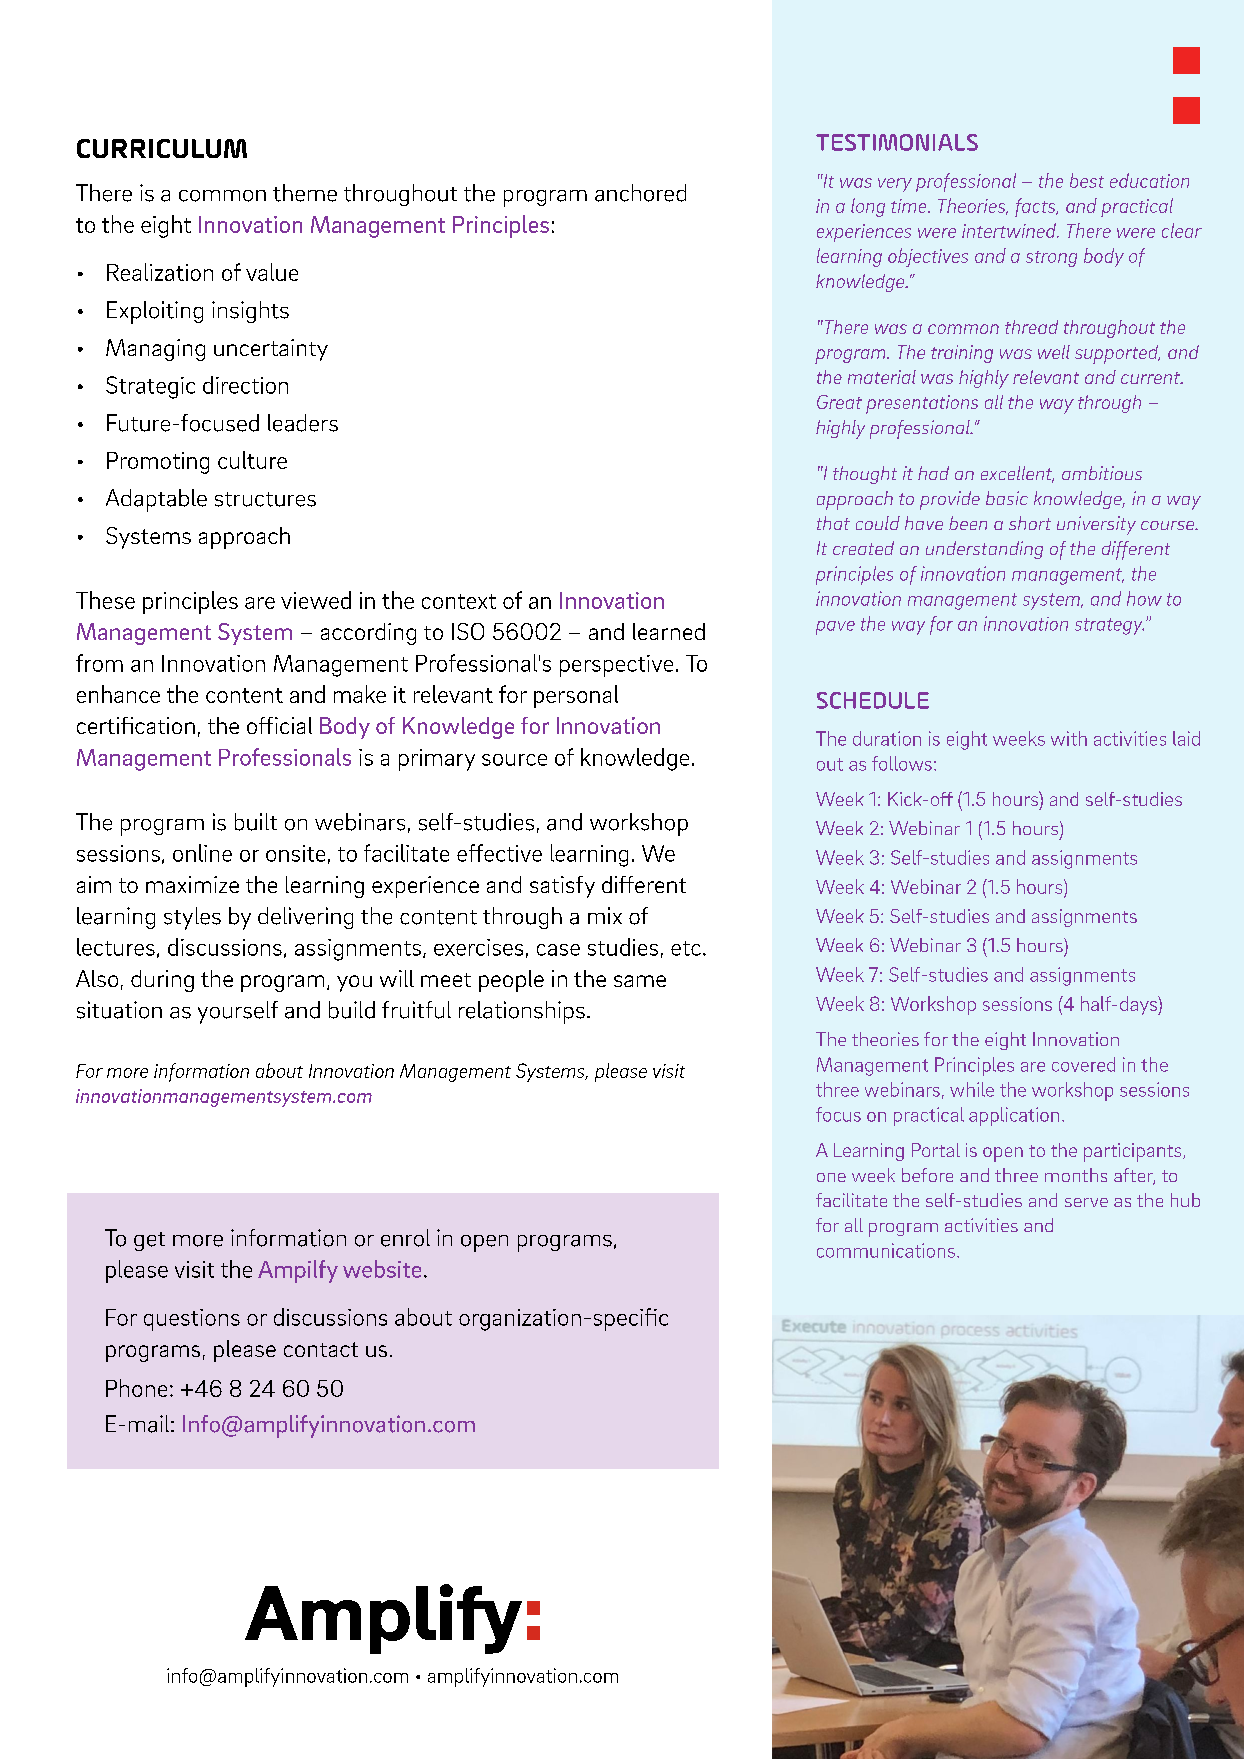  Describe the element at coordinates (382, 1269) in the document. I see `website` at that location.
